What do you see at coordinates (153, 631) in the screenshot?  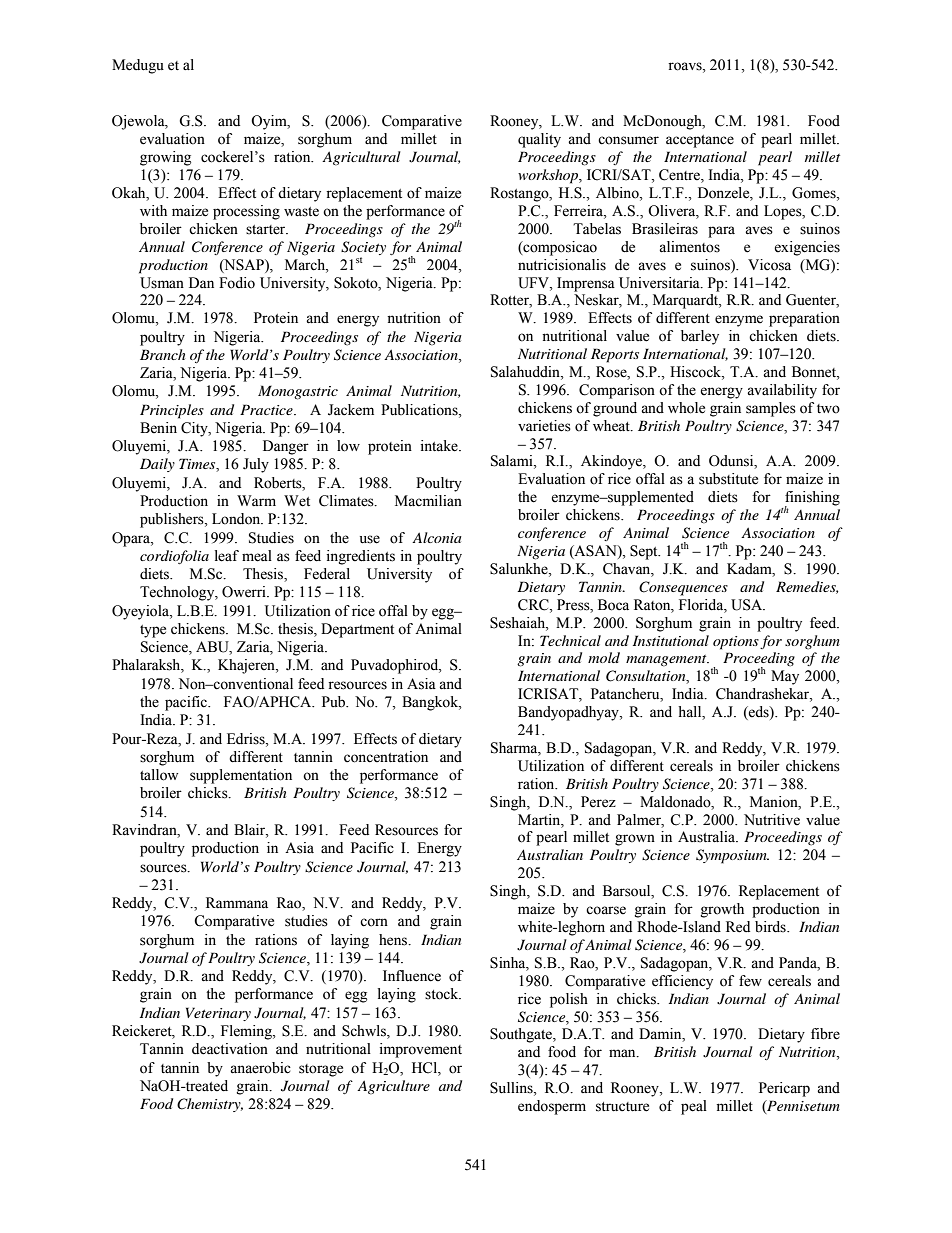 I see `type` at bounding box center [153, 631].
